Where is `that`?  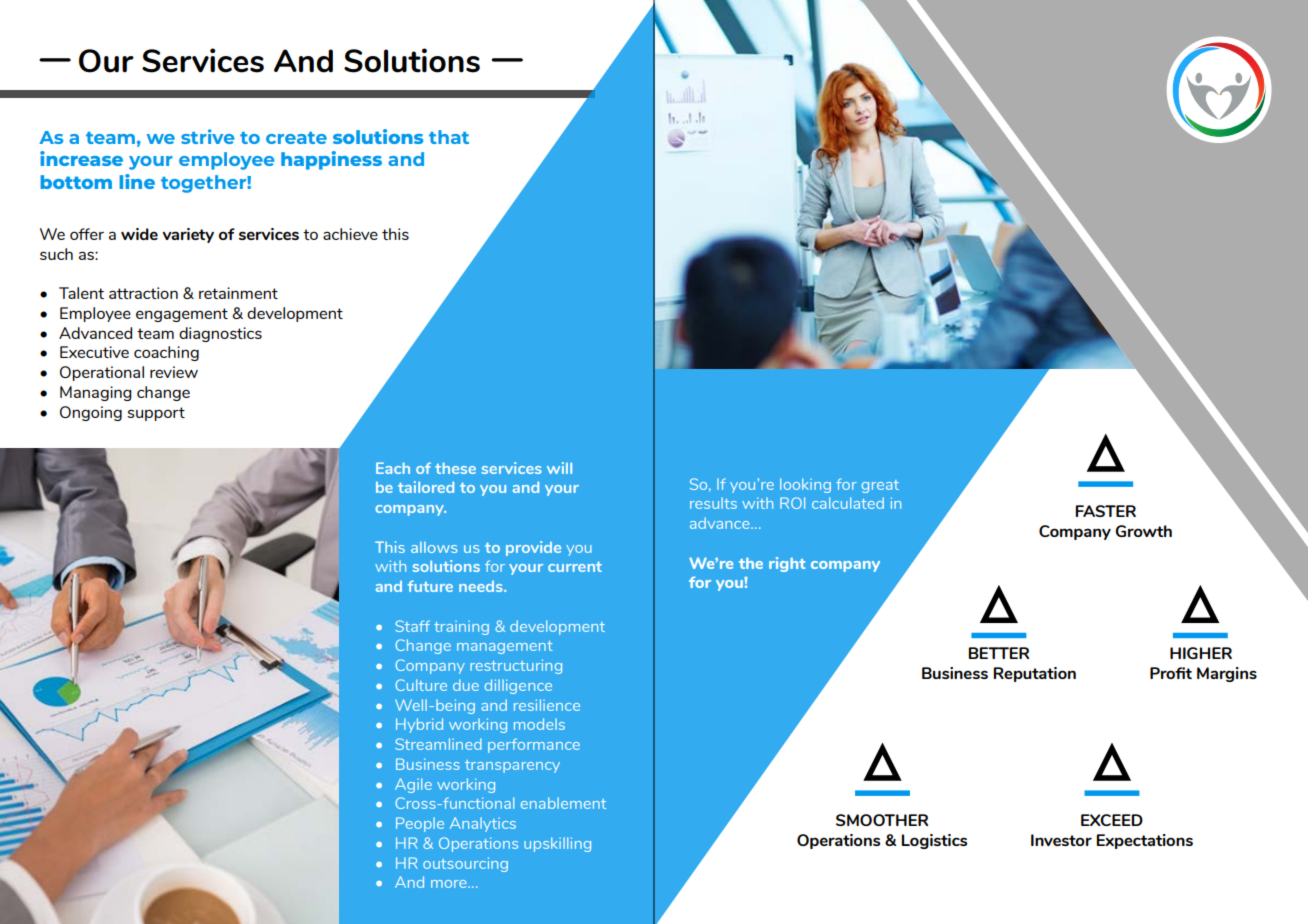 that is located at coordinates (449, 137).
